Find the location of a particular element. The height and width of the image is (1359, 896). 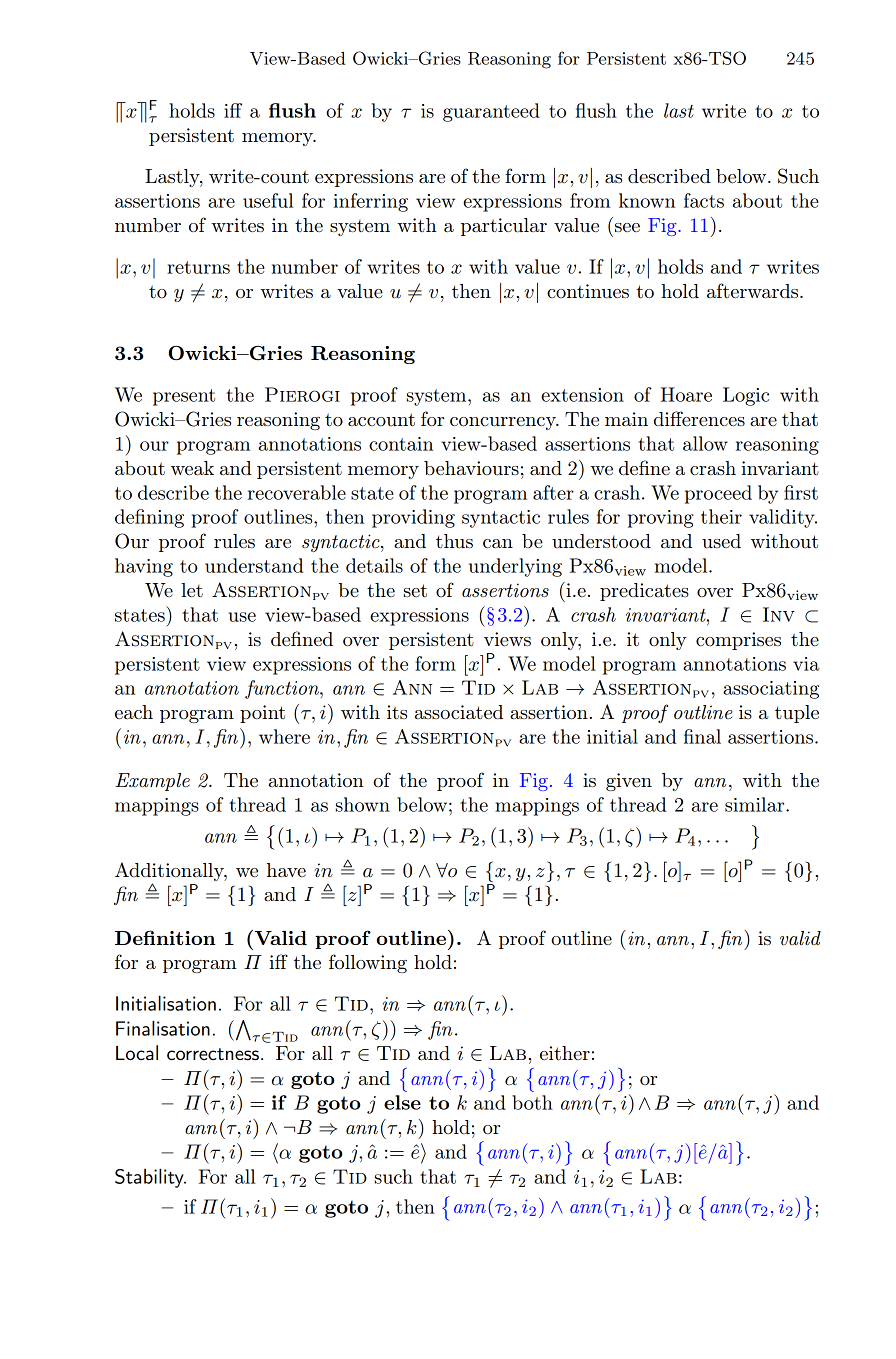

associated is located at coordinates (459, 712).
